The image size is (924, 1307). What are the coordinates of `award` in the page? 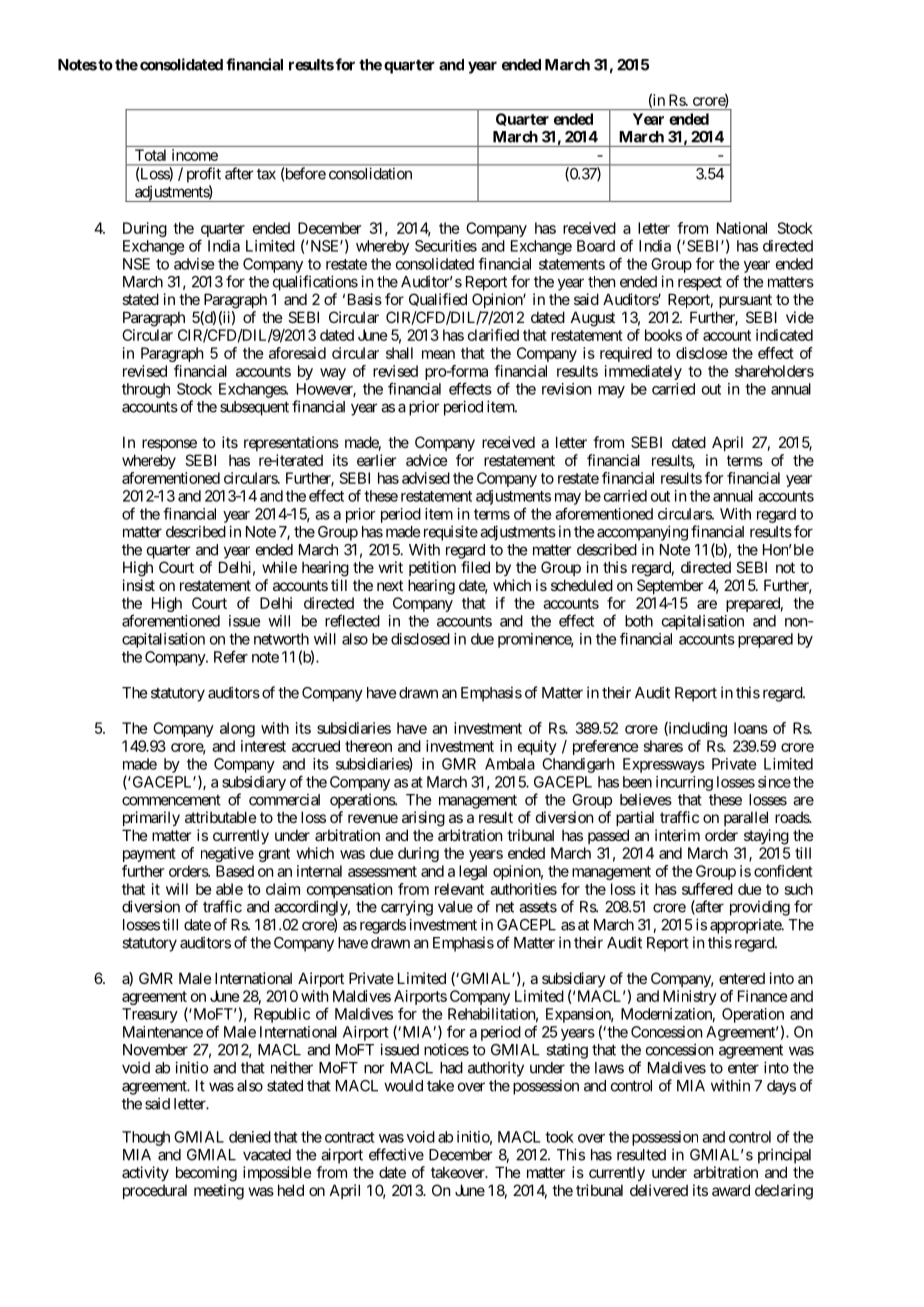 It's located at (731, 1190).
